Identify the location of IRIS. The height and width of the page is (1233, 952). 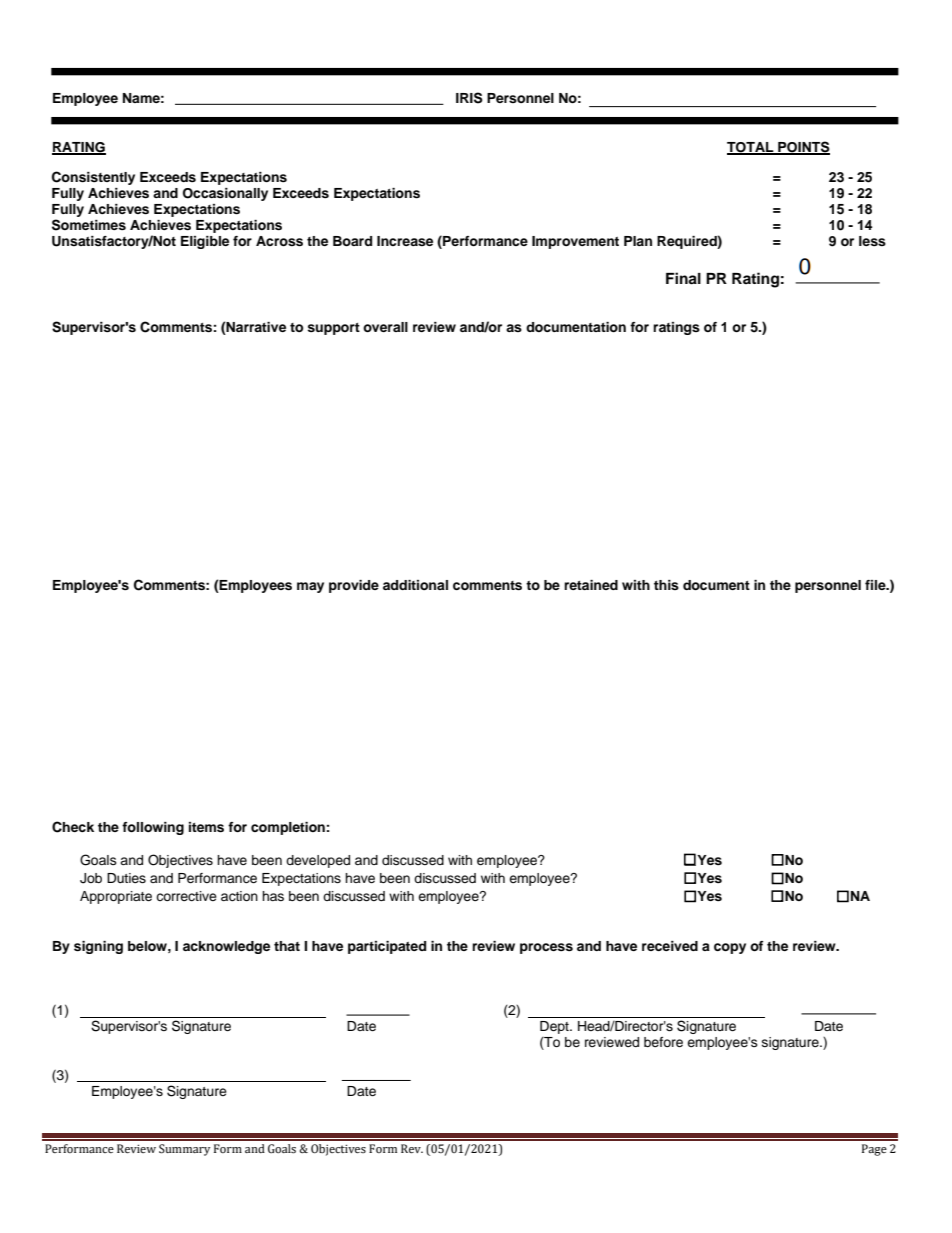
(469, 98).
